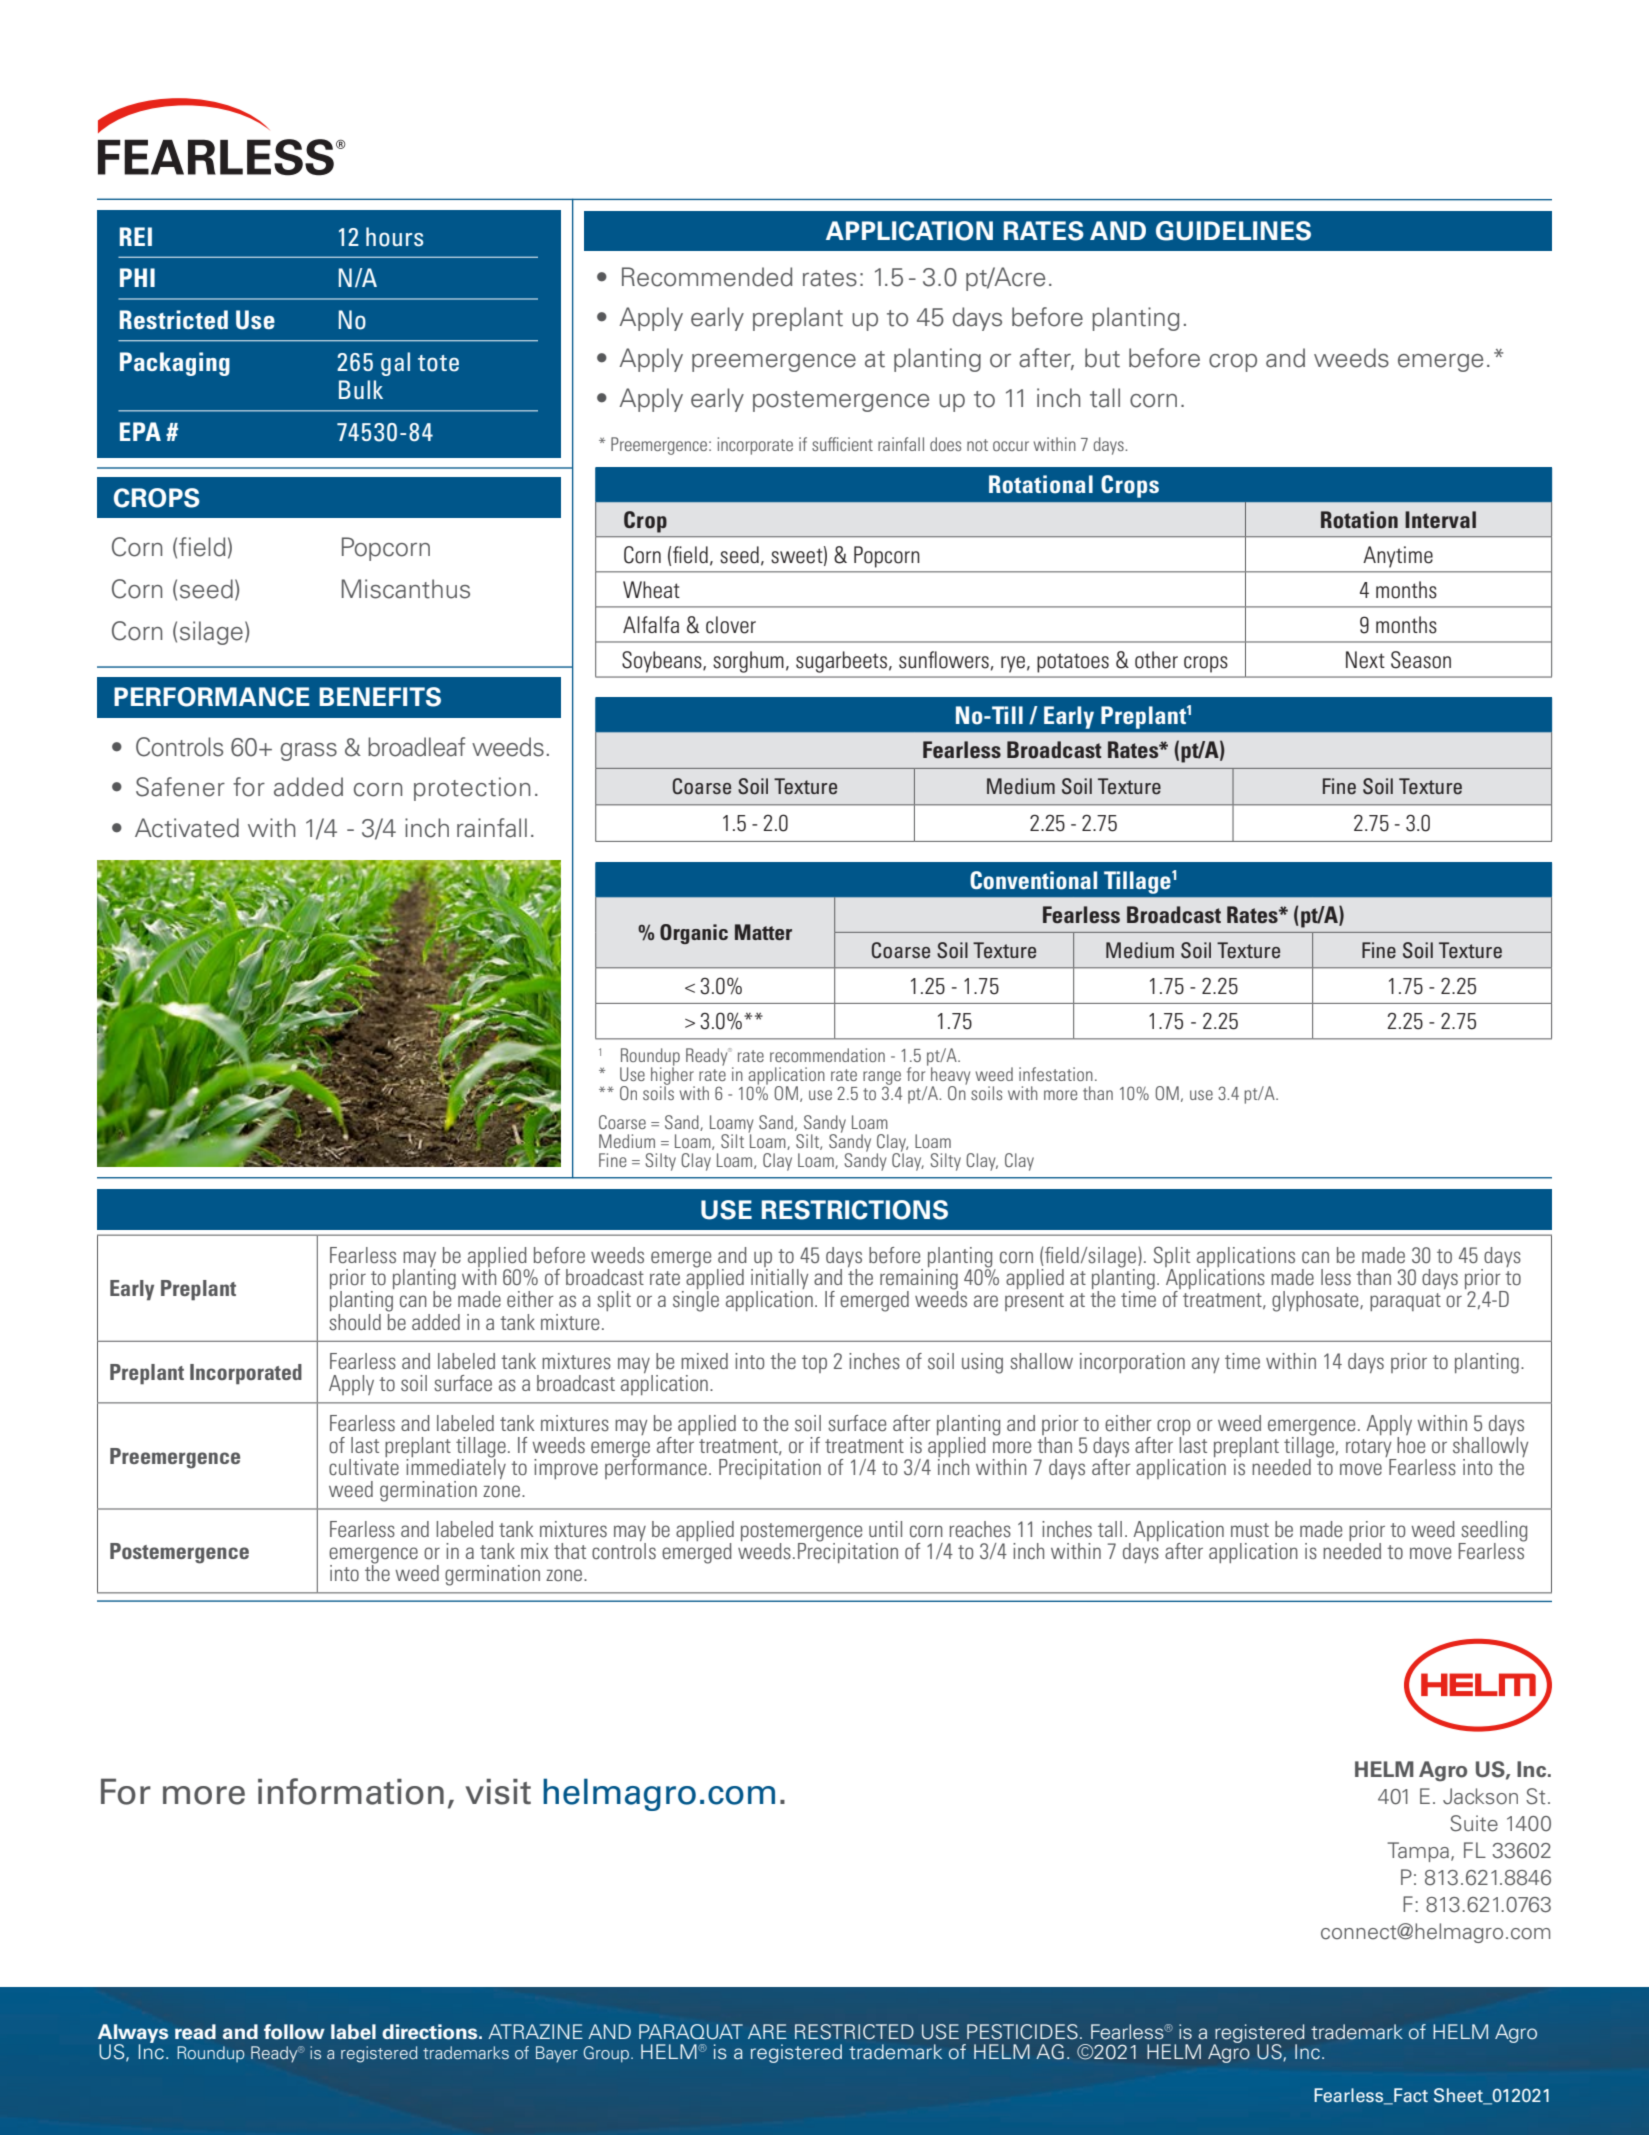 The height and width of the screenshot is (2135, 1649). I want to click on Tampa, so click(1418, 1852).
